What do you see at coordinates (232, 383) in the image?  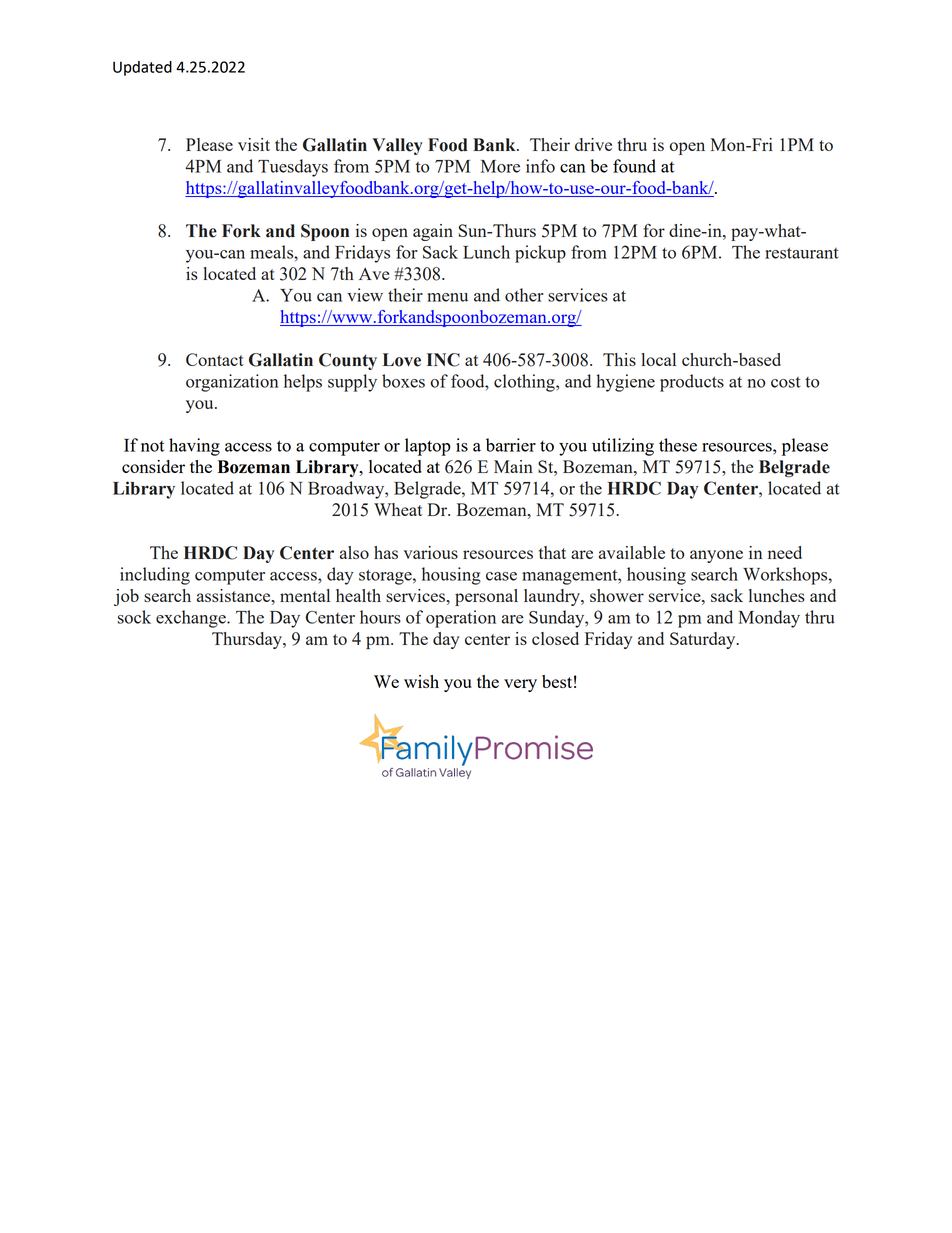 I see `organization` at bounding box center [232, 383].
